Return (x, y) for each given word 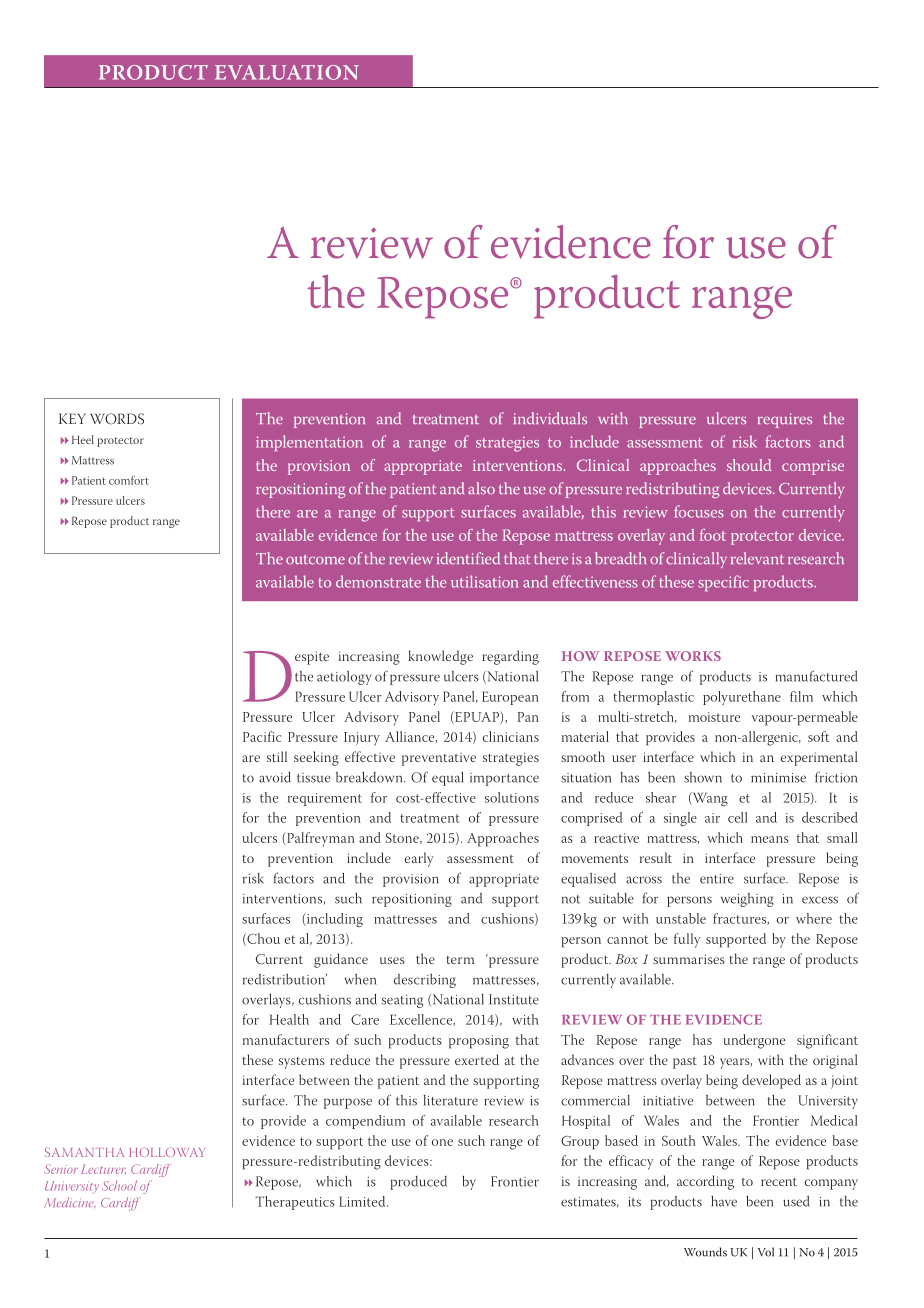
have (724, 1201)
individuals (550, 418)
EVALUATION (287, 72)
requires (784, 420)
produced (419, 1183)
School (119, 1185)
